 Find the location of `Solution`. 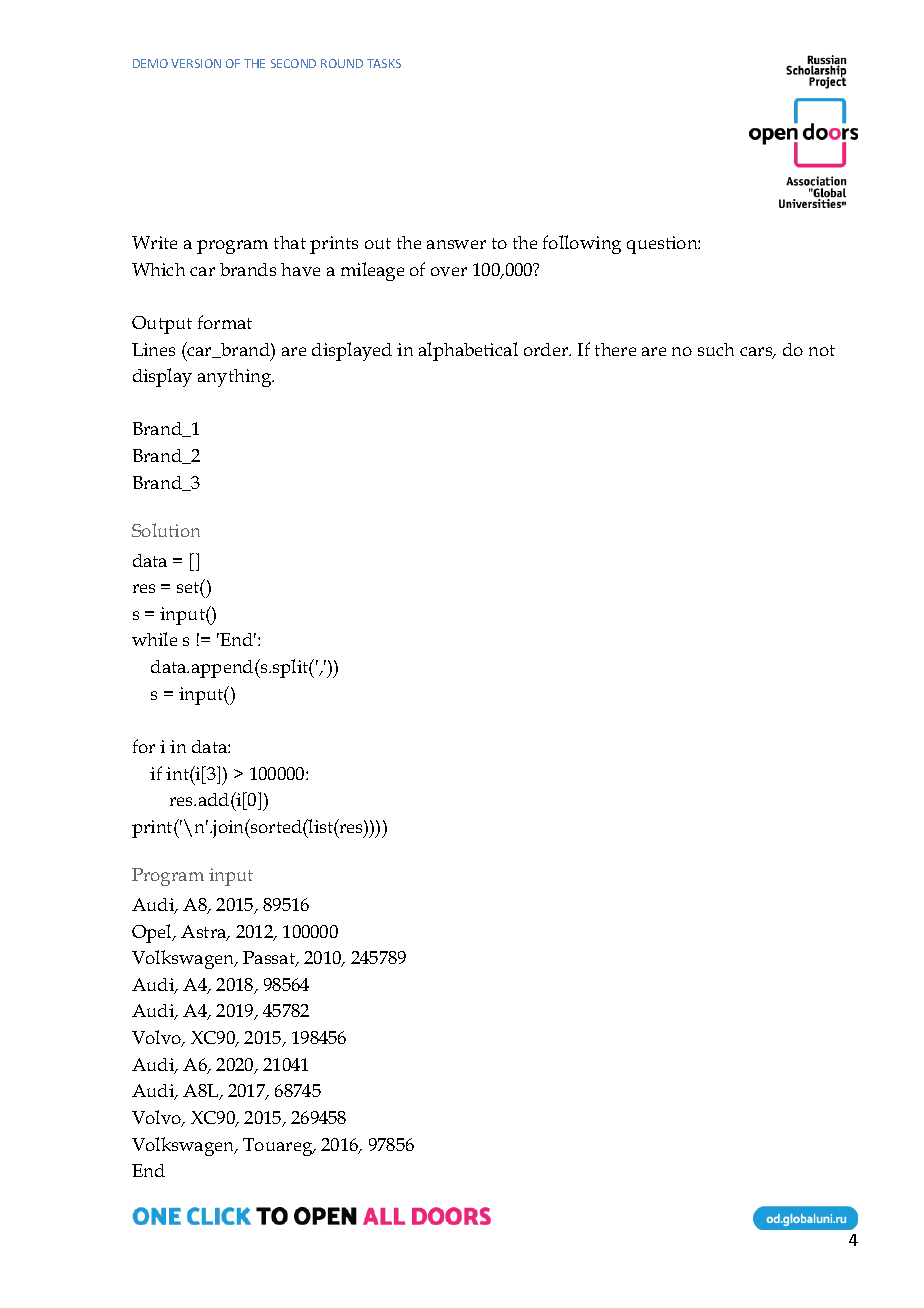

Solution is located at coordinates (166, 530).
